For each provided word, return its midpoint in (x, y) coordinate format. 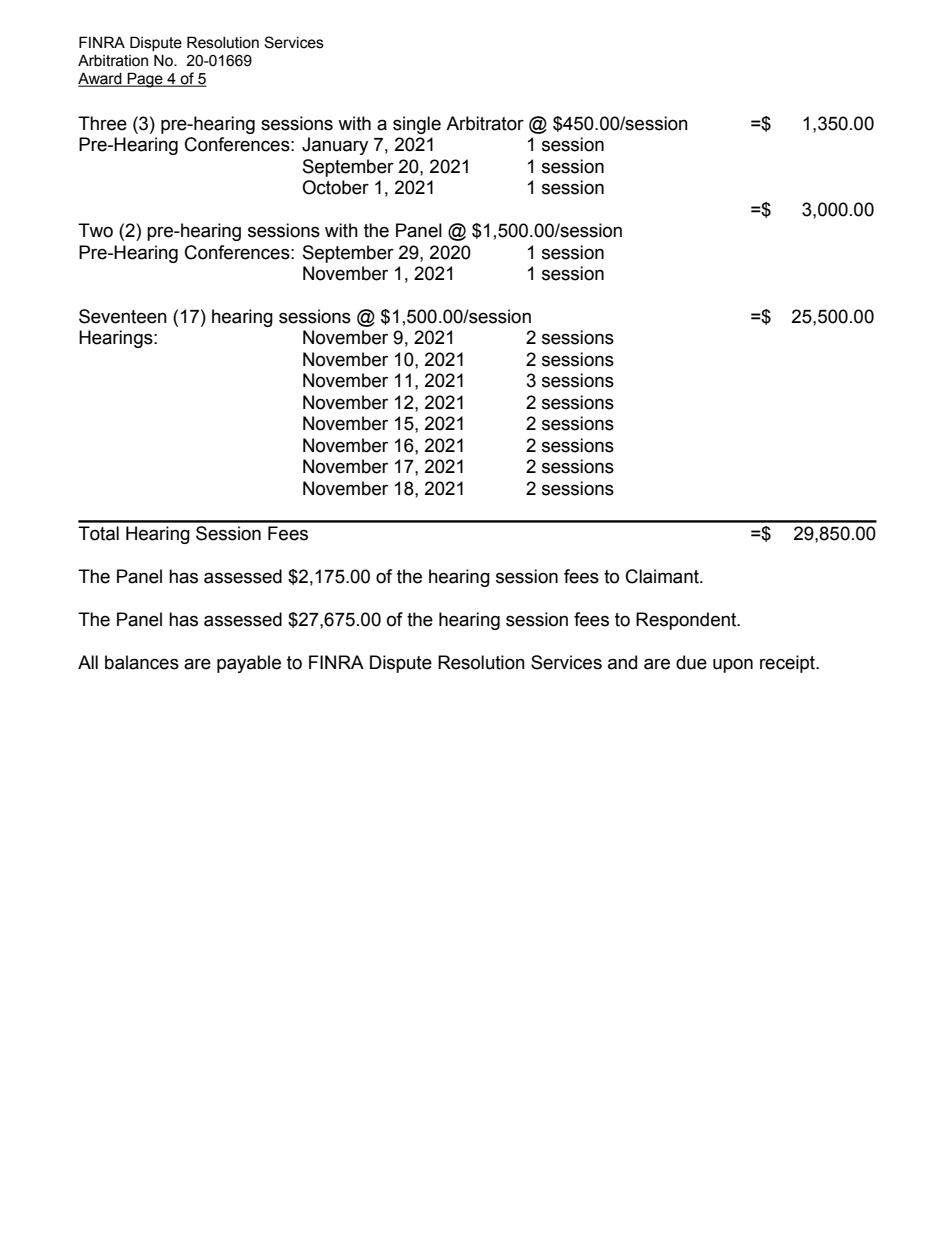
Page (145, 80)
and (622, 662)
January (335, 146)
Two (95, 230)
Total (98, 533)
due (691, 662)
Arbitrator (485, 123)
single (417, 125)
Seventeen (123, 316)
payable (249, 664)
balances (142, 662)
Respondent (687, 621)
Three (102, 123)
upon (733, 665)
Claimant (663, 576)
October (335, 187)
